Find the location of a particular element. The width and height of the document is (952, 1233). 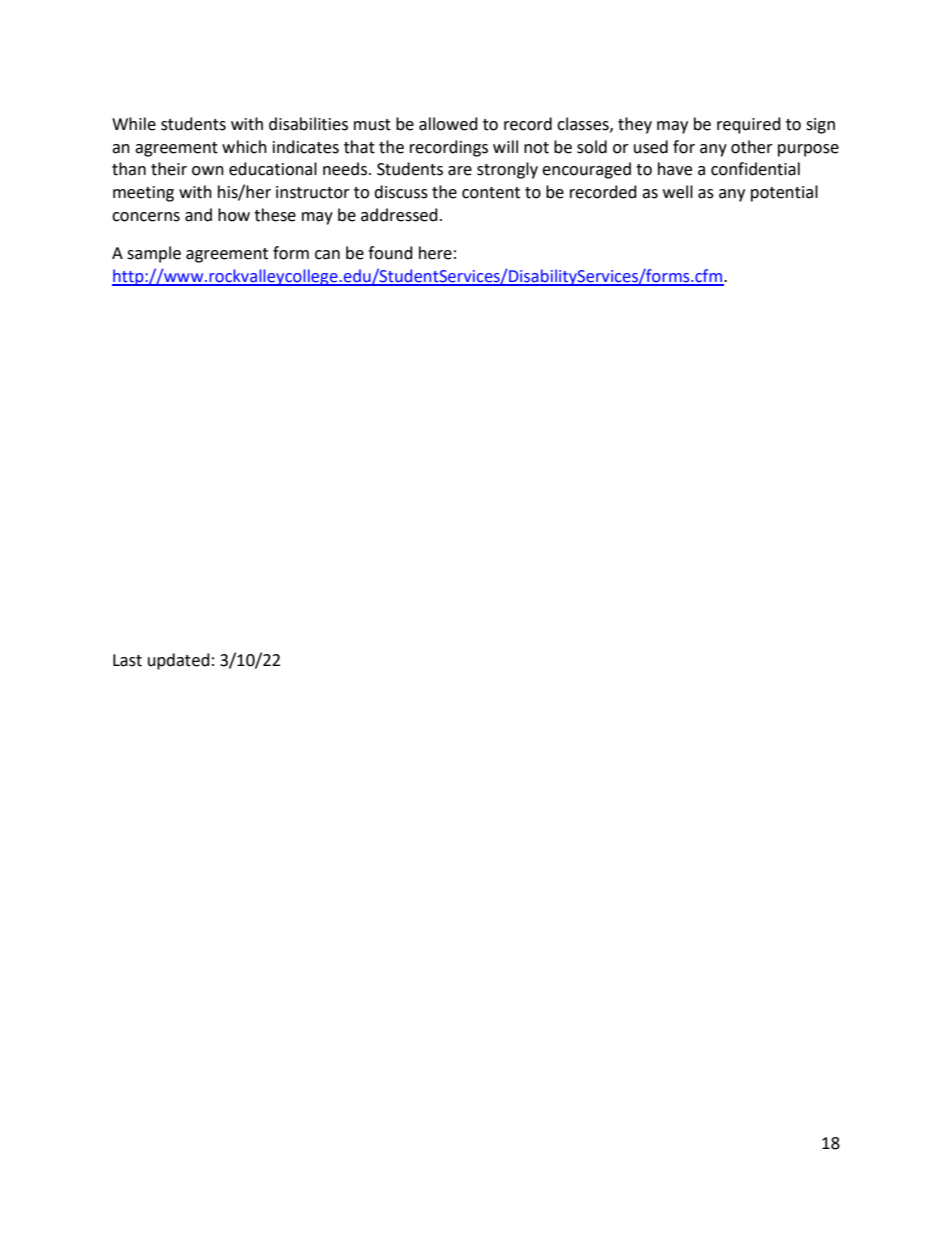

Last is located at coordinates (127, 660).
